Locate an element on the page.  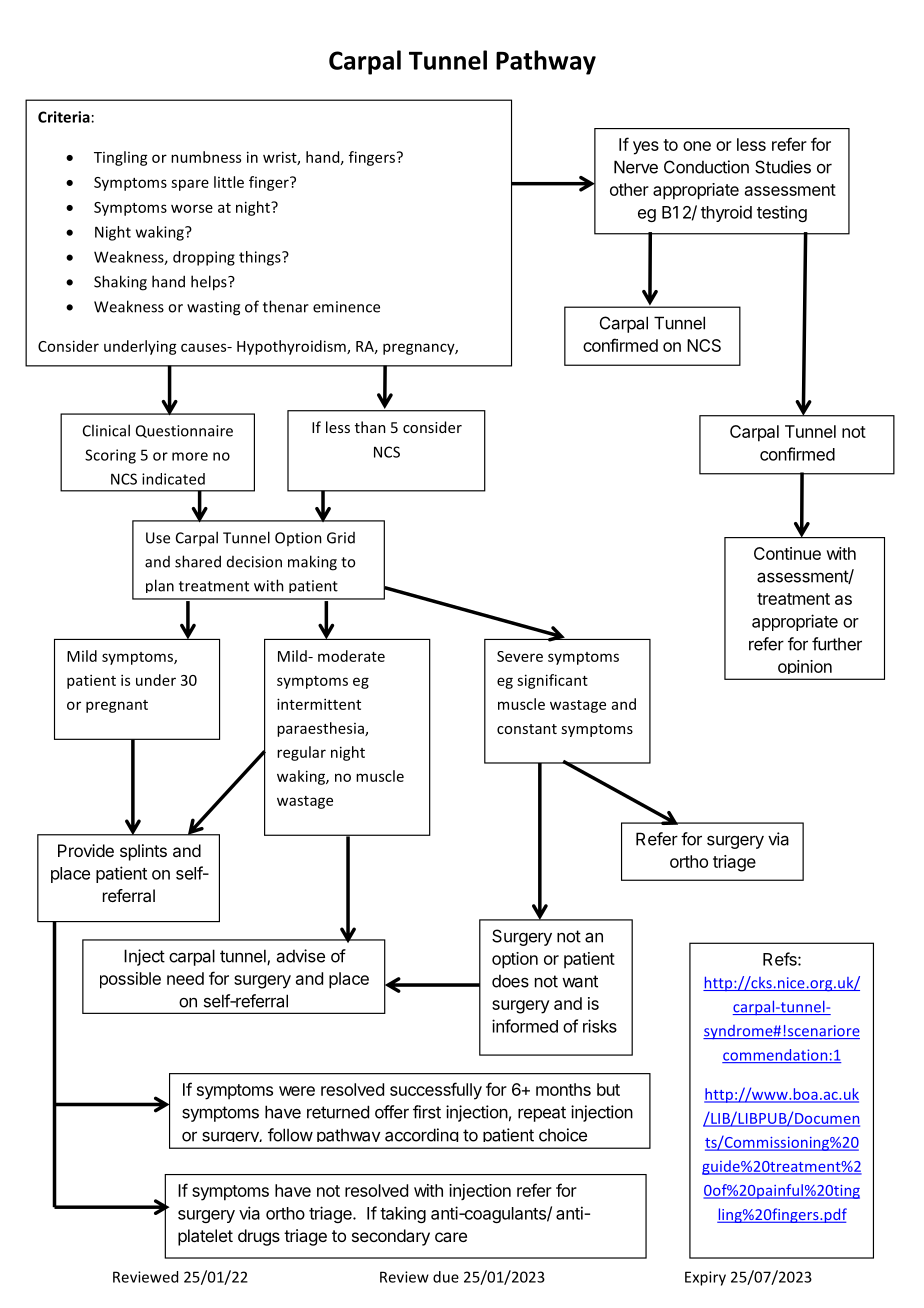
Questionnaire is located at coordinates (184, 431).
